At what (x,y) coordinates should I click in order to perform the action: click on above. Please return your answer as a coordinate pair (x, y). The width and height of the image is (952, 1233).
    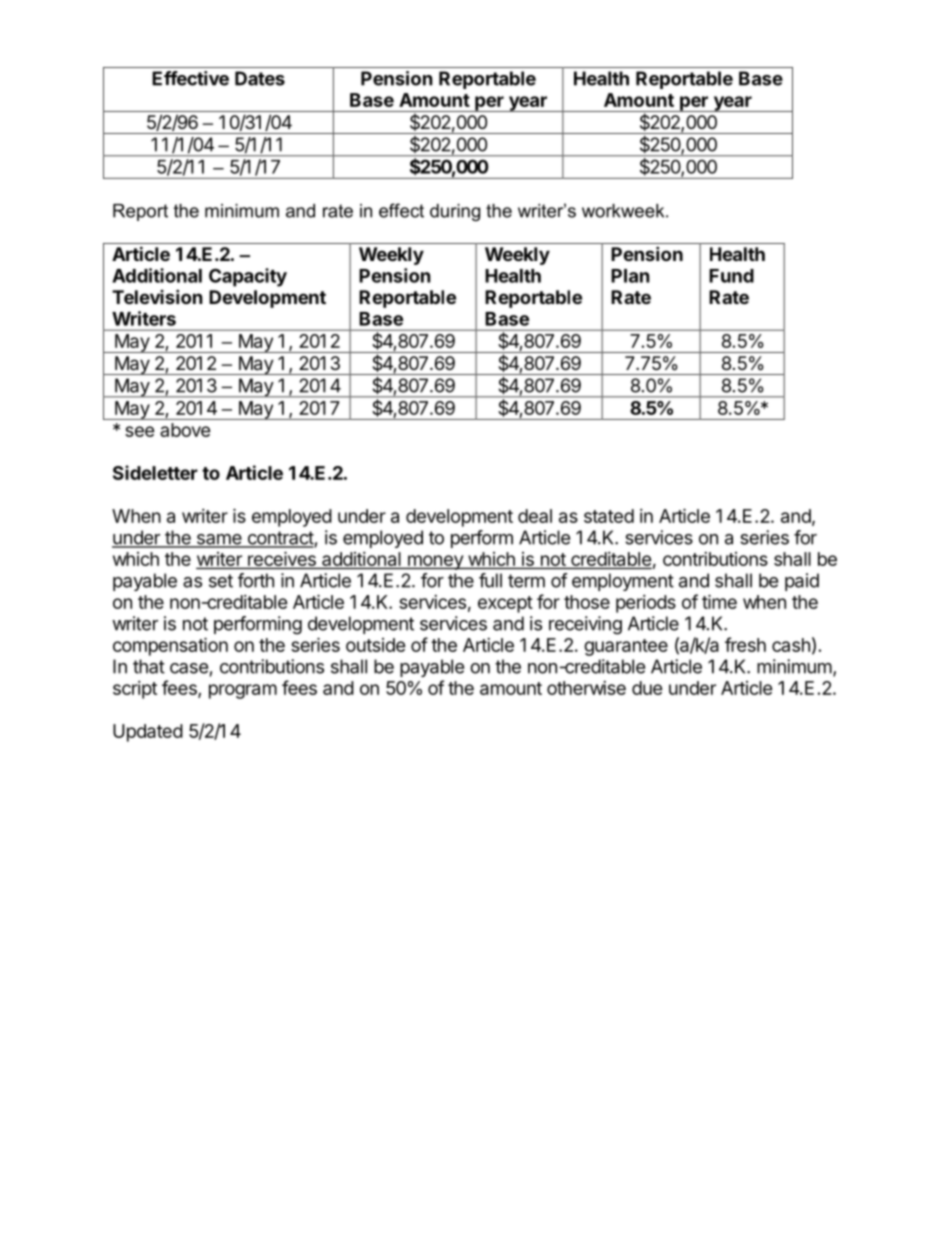
    Looking at the image, I should click on (185, 430).
